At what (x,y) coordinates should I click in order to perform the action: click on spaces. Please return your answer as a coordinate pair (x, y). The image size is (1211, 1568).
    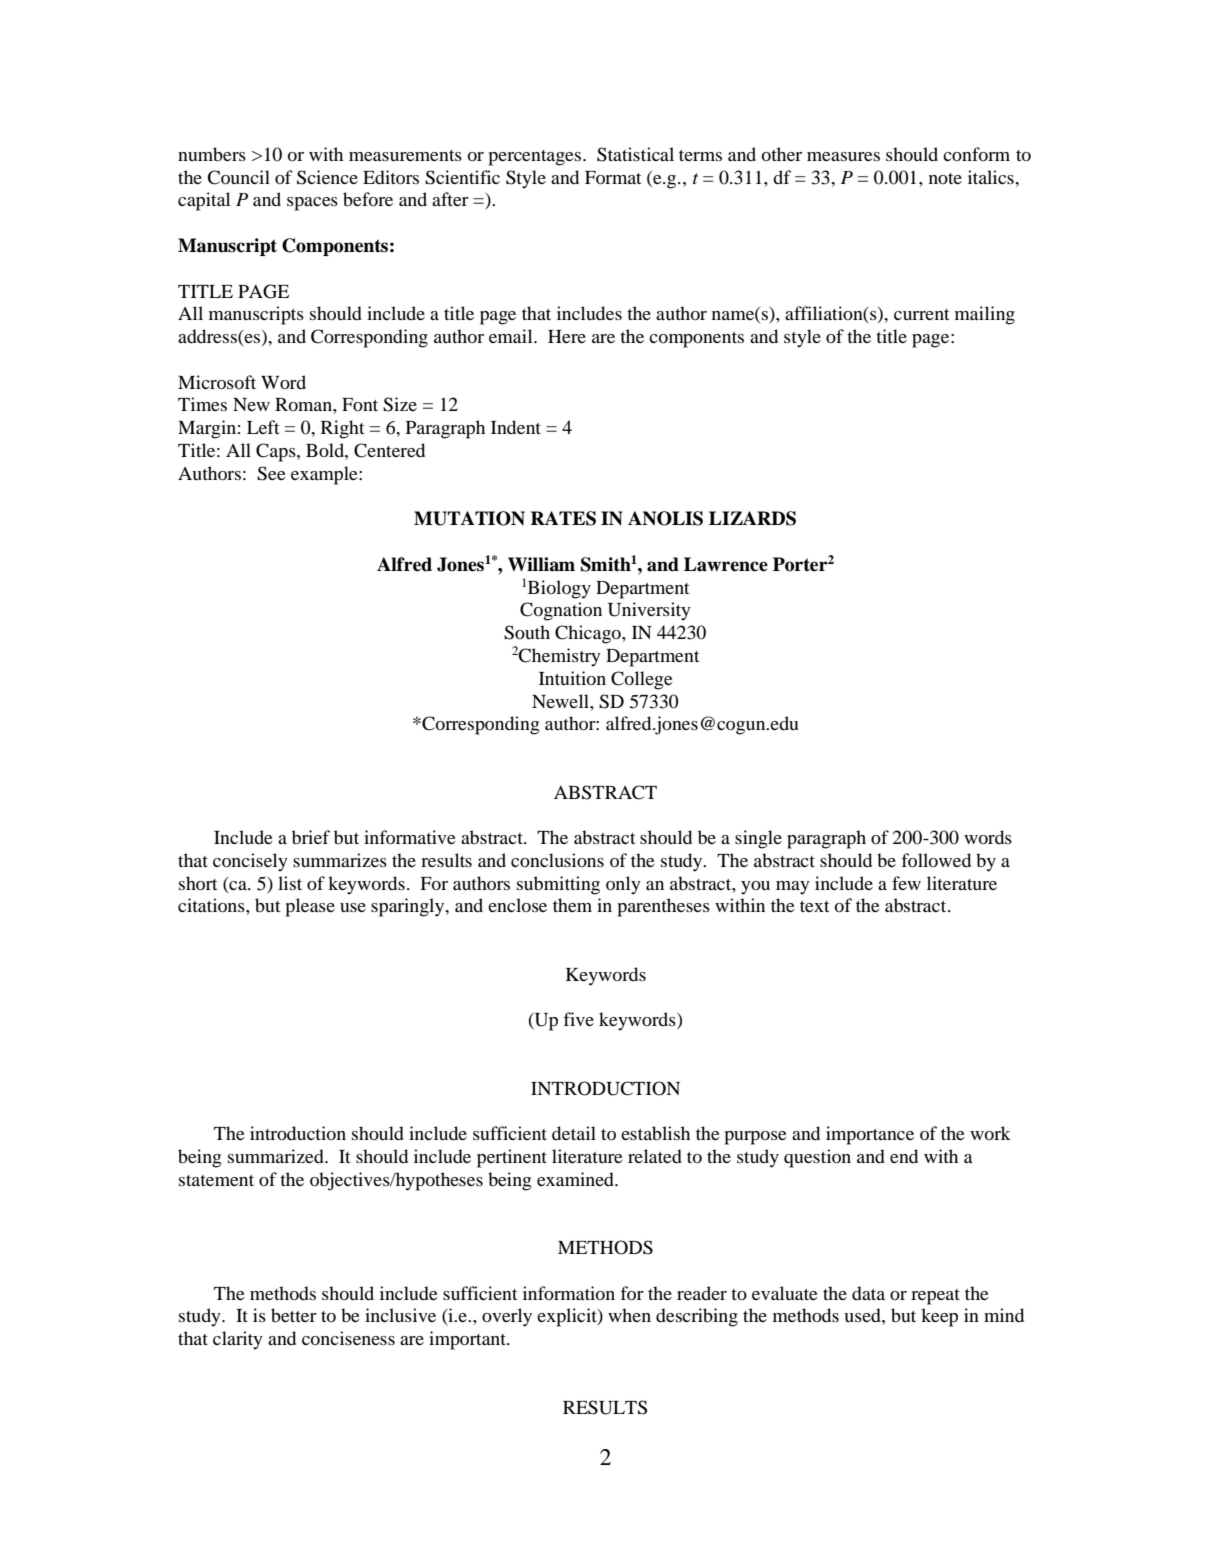
    Looking at the image, I should click on (312, 204).
